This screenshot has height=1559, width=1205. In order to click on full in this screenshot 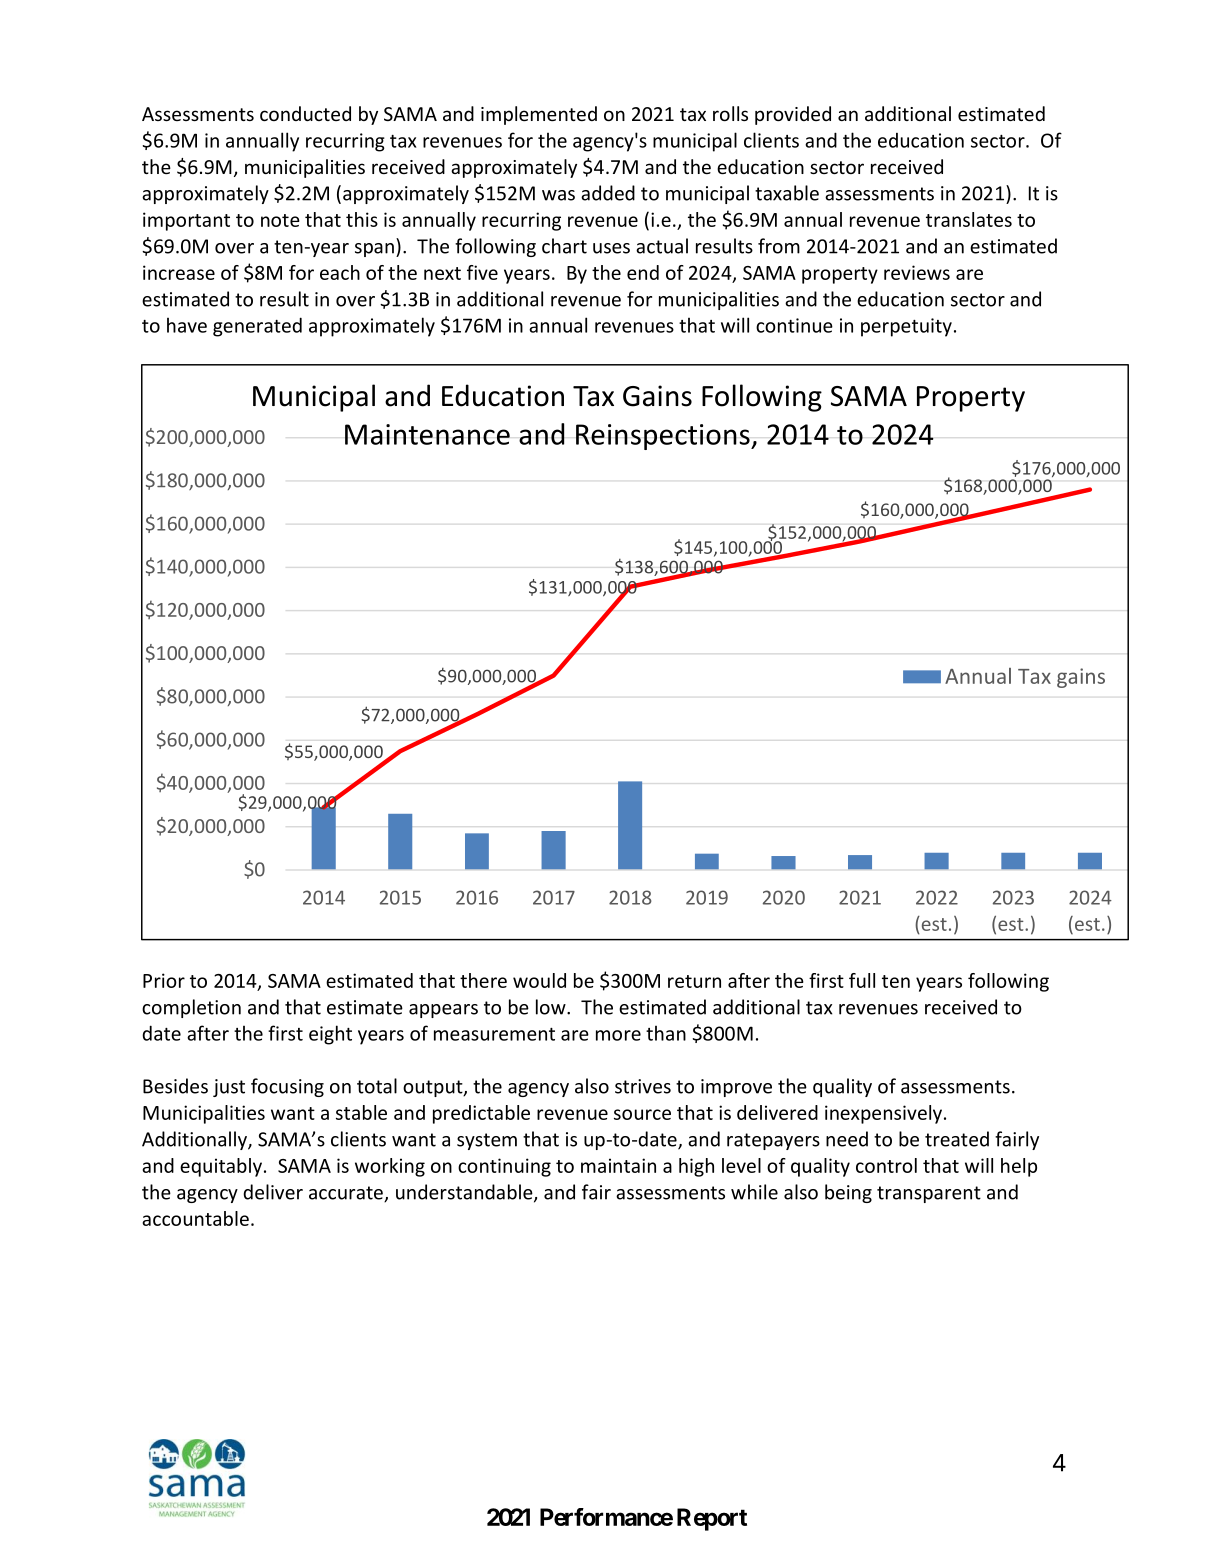, I will do `click(862, 980)`.
